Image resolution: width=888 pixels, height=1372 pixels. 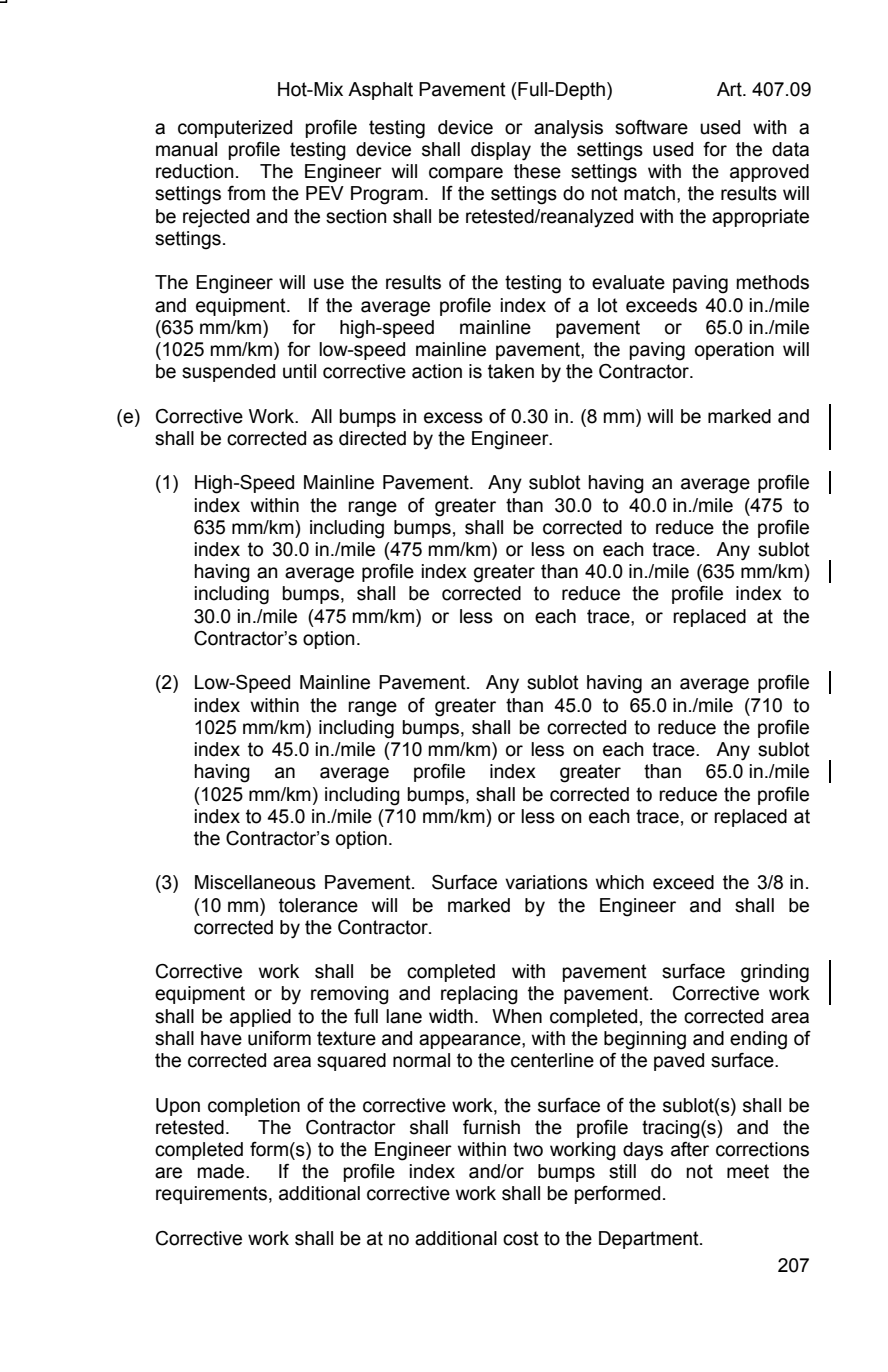 I want to click on excess, so click(x=453, y=418).
